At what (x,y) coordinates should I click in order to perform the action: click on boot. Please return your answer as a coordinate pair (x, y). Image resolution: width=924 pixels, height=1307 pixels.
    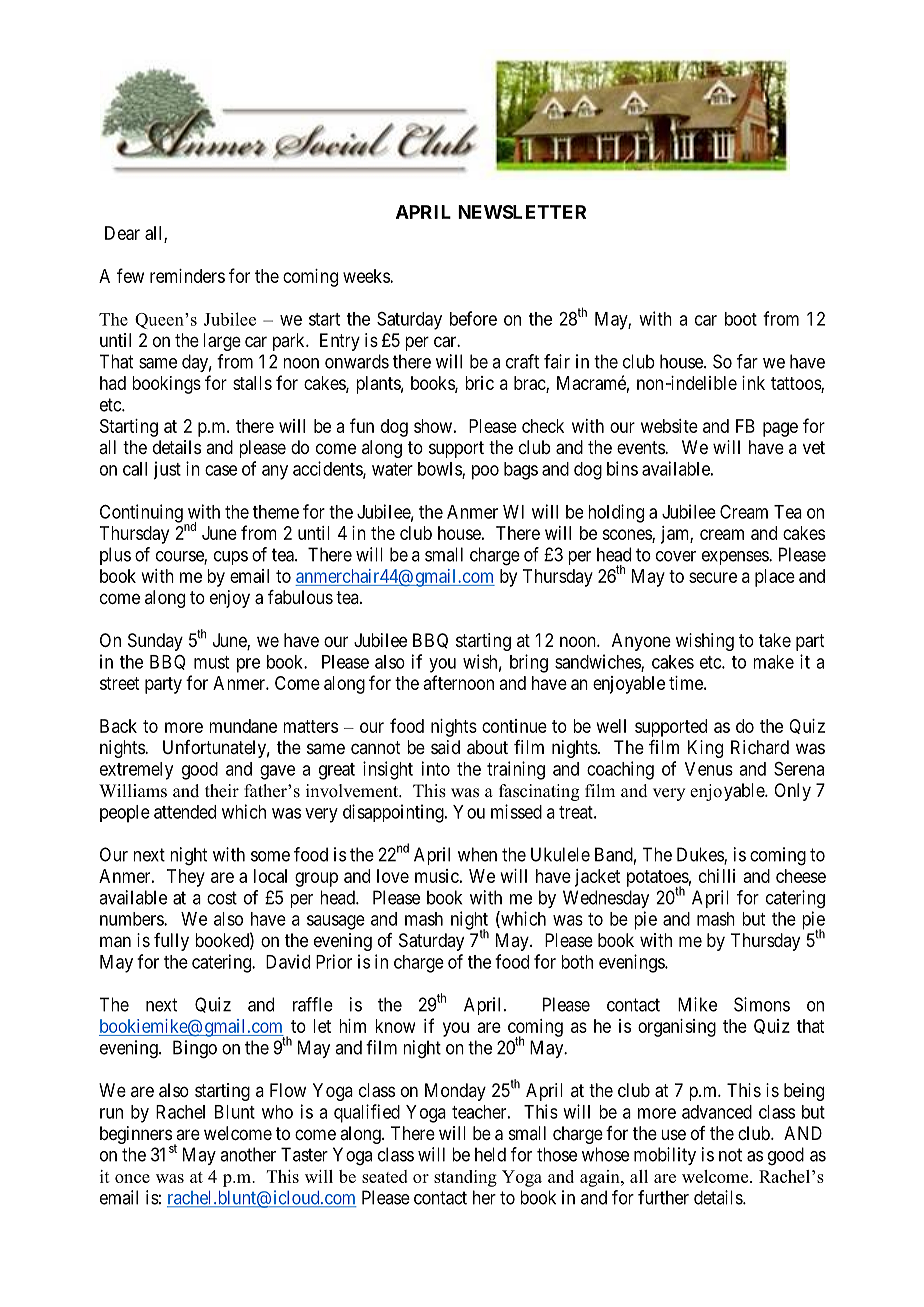
    Looking at the image, I should click on (741, 319).
